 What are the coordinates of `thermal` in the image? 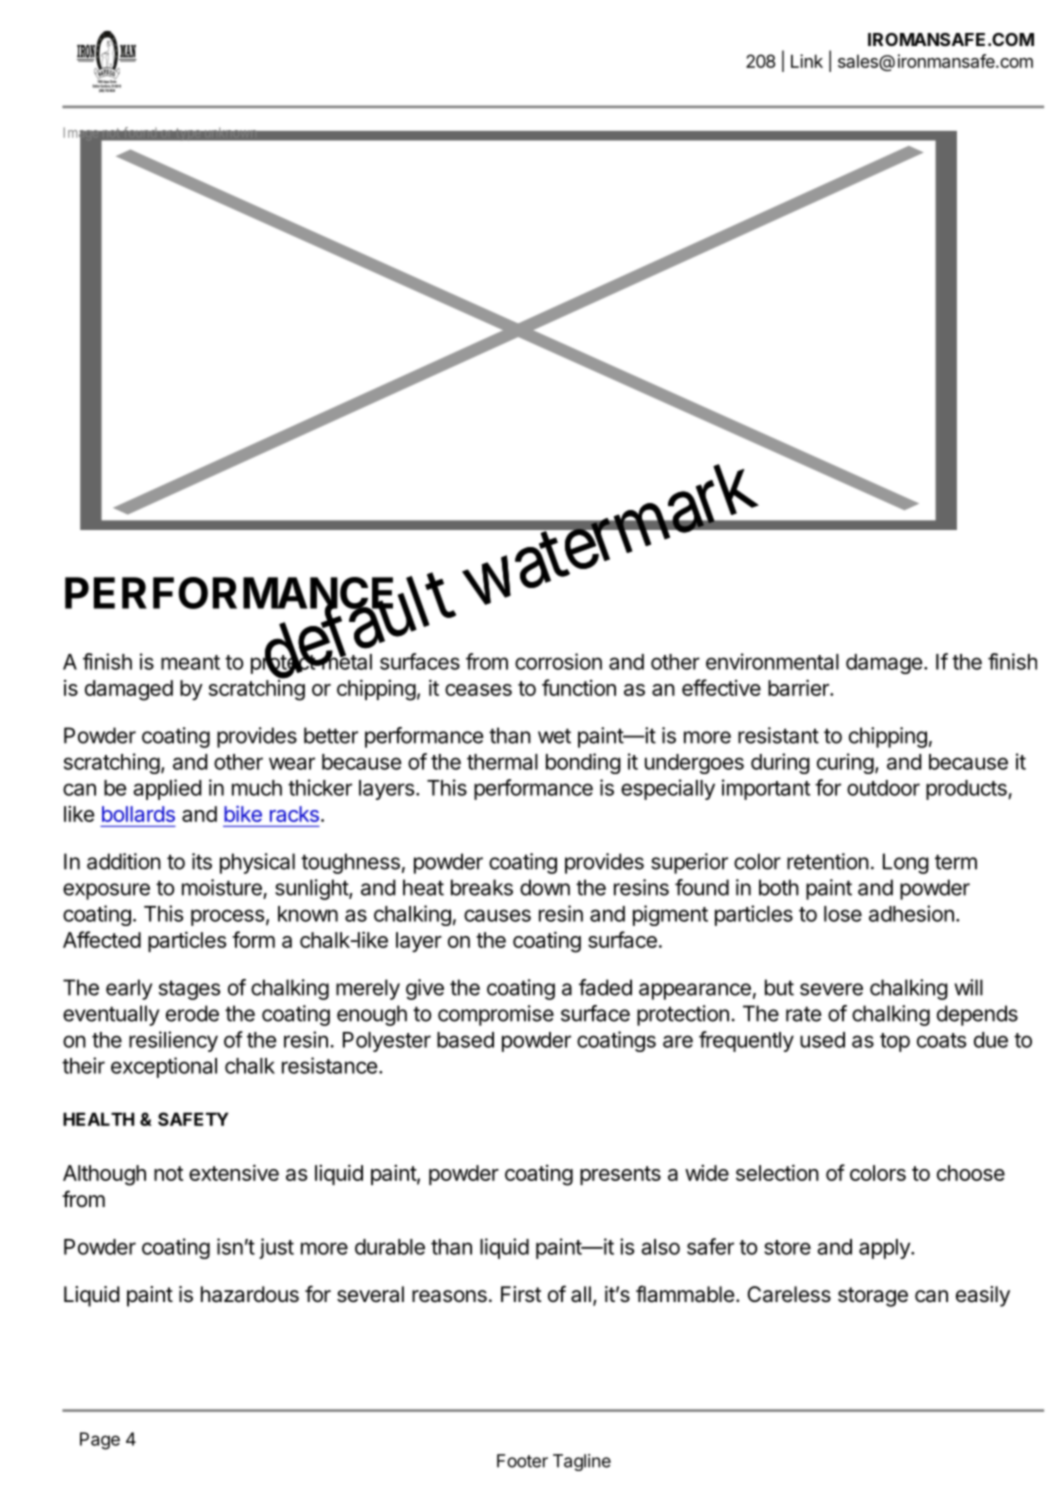 It's located at (502, 762).
